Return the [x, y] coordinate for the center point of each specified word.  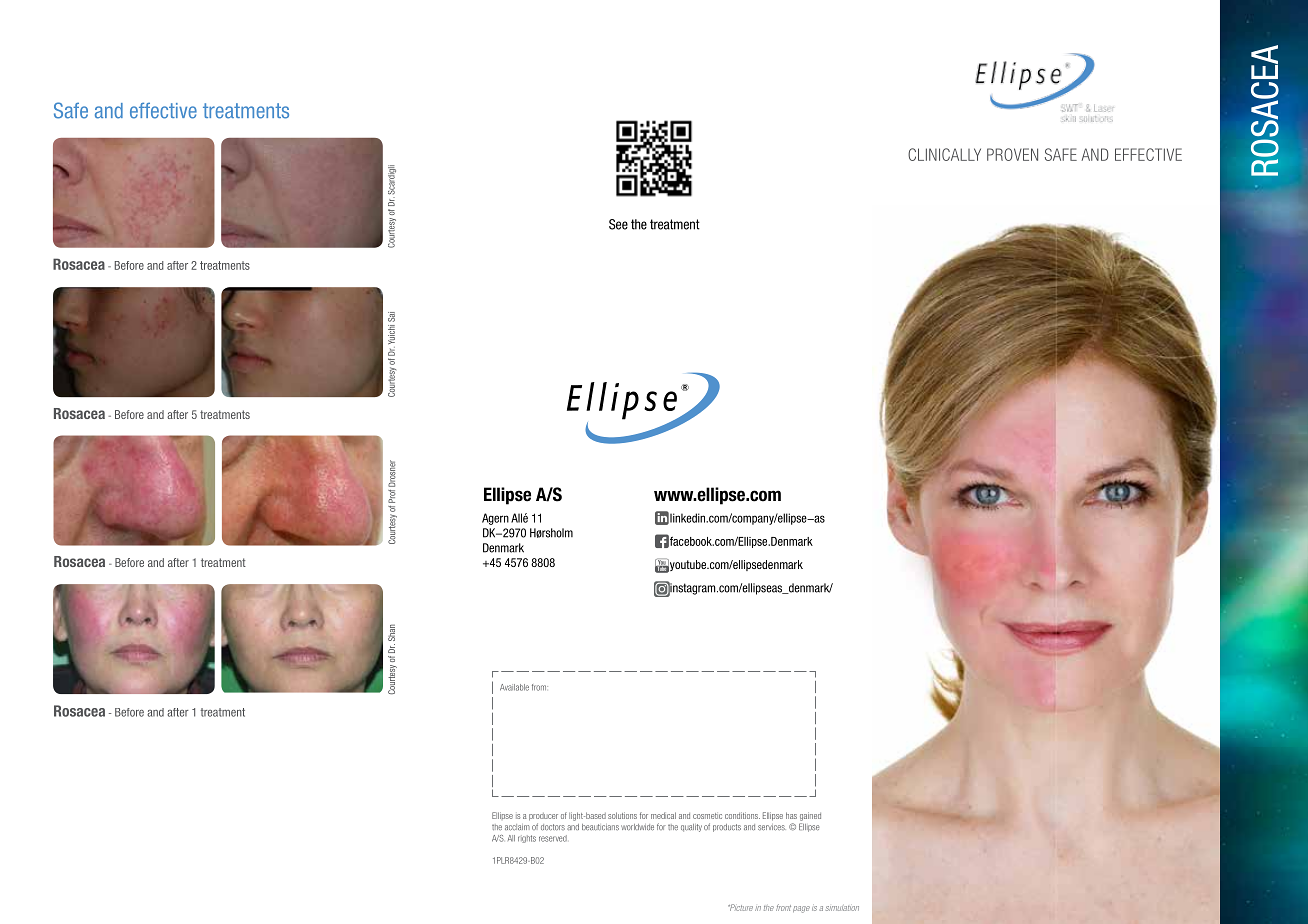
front [783, 907]
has [791, 815]
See [618, 224]
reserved [553, 838]
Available [514, 687]
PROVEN [1012, 154]
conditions [742, 815]
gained [810, 816]
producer [543, 817]
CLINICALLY [944, 154]
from [540, 687]
